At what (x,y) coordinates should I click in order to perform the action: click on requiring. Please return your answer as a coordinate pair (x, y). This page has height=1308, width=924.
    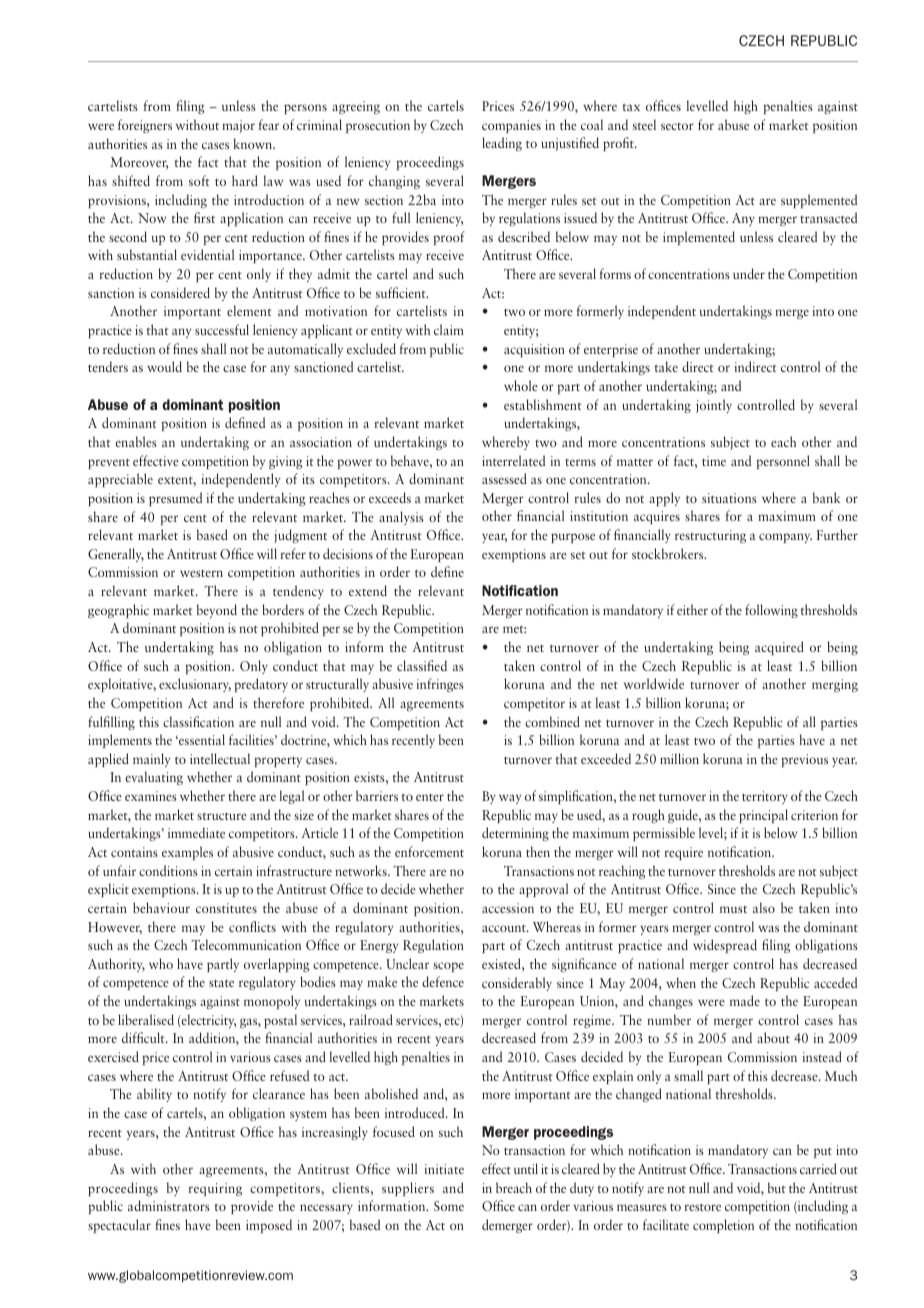
    Looking at the image, I should click on (215, 1189).
